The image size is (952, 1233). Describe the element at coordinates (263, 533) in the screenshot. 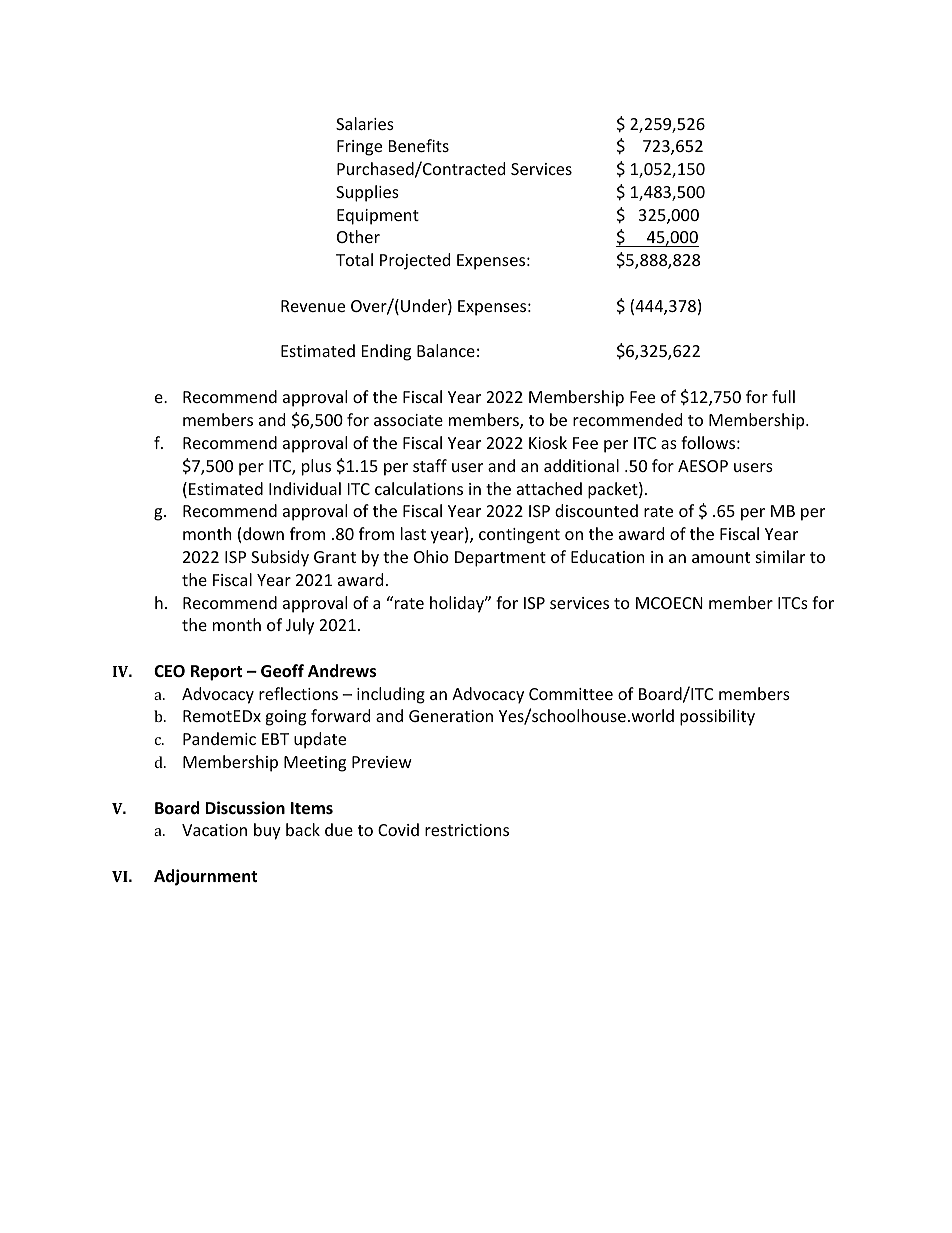

I see `down` at that location.
